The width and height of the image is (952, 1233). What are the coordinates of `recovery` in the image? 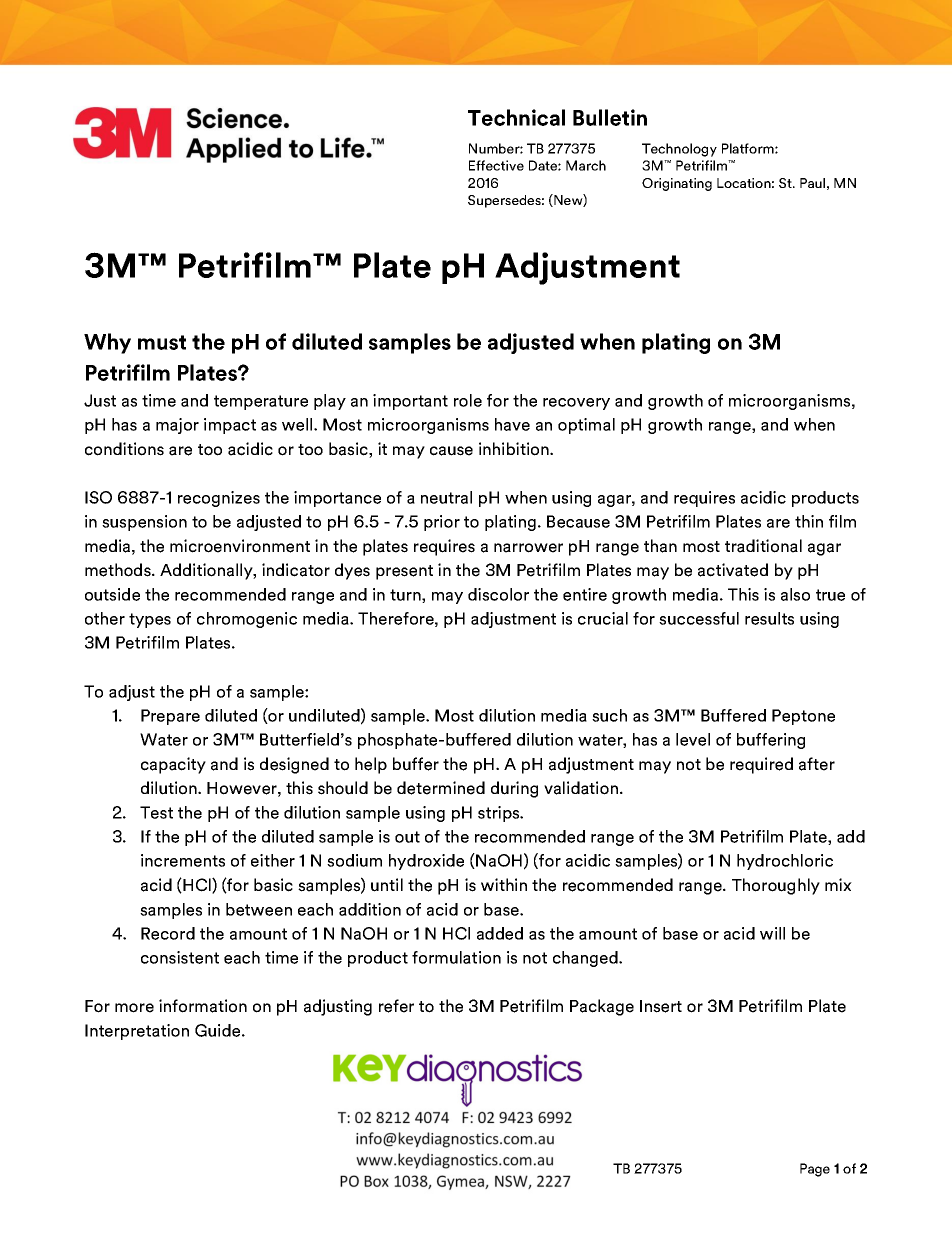 It's located at (576, 404).
